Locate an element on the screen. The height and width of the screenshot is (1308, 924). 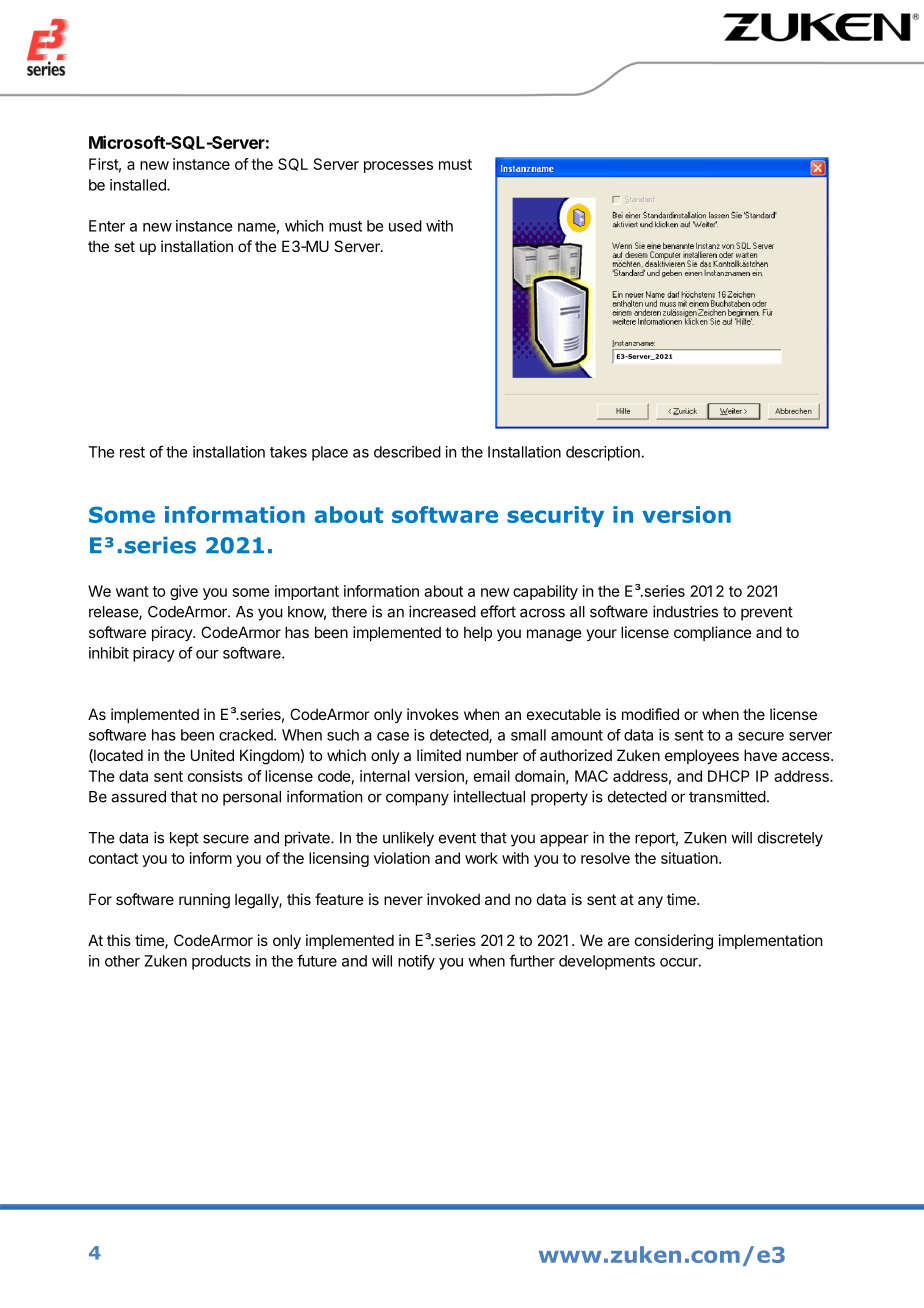
employees is located at coordinates (702, 756).
